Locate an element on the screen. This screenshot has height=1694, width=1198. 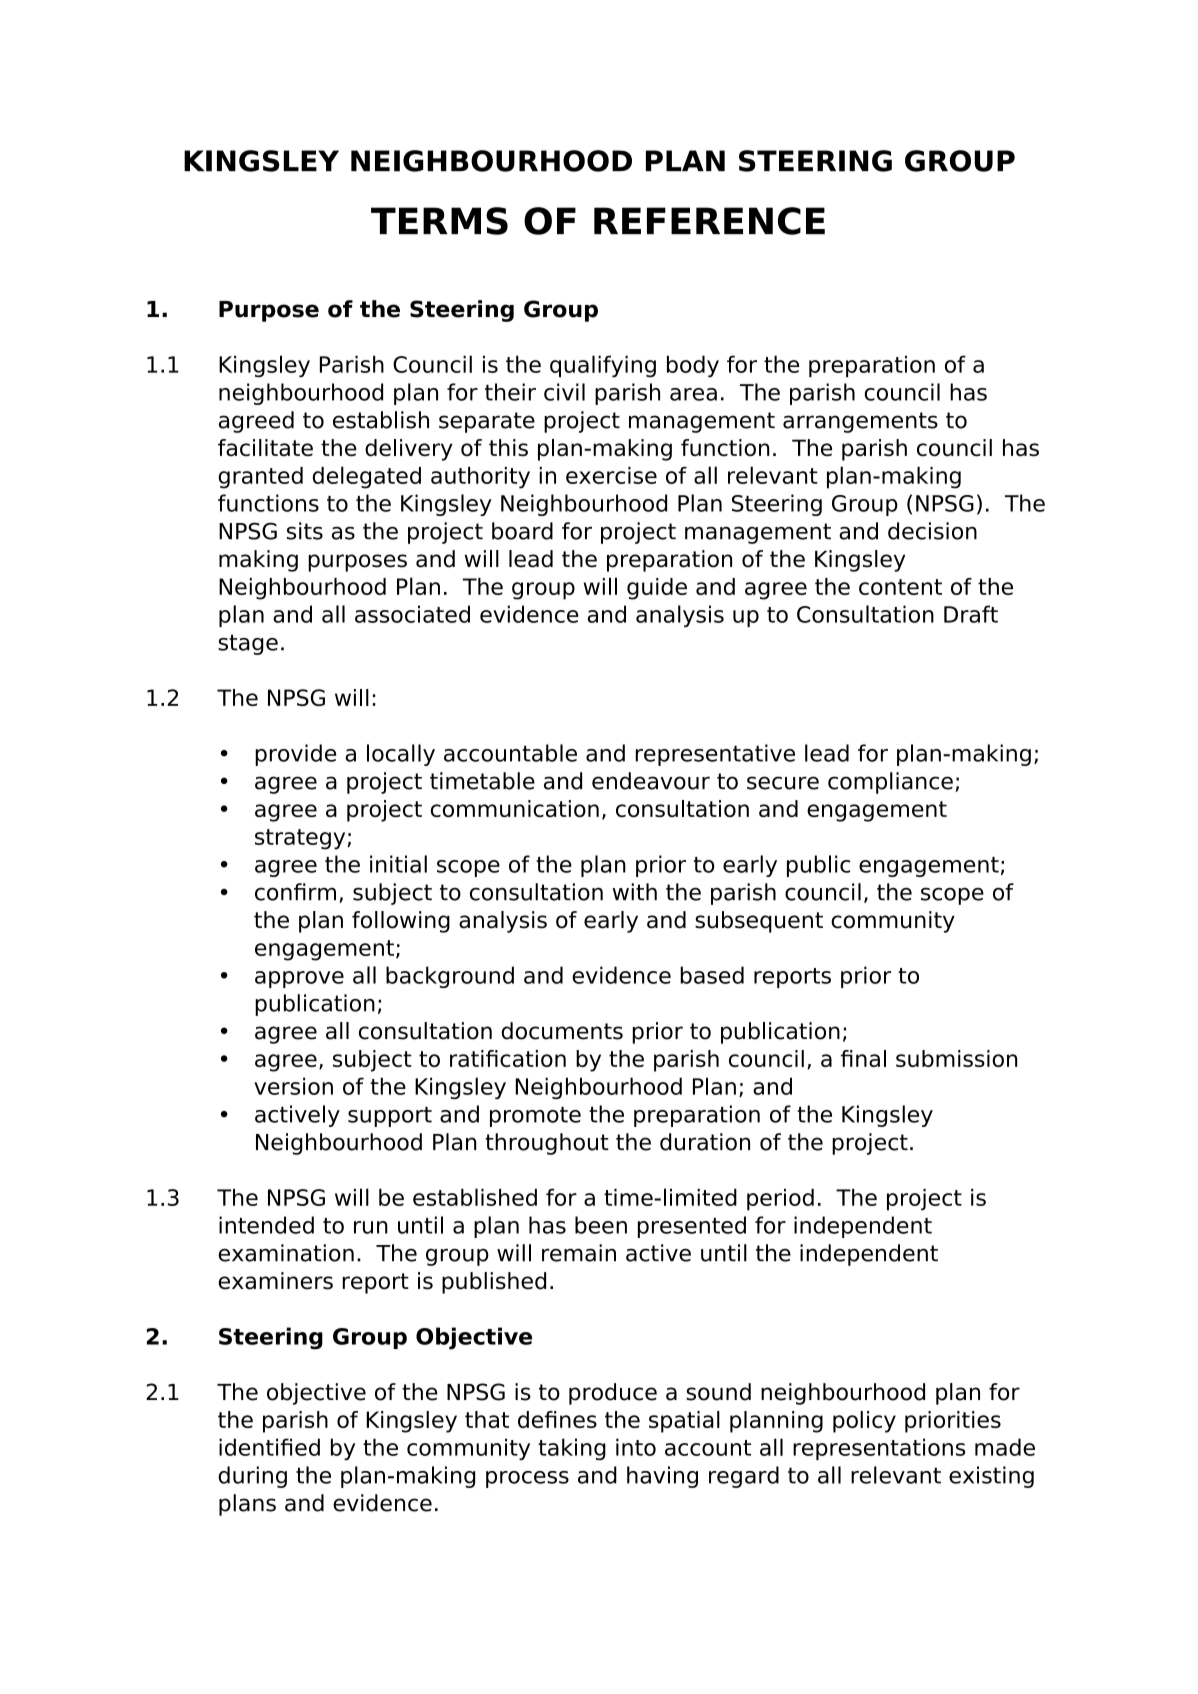
REFERENCE is located at coordinates (709, 221).
